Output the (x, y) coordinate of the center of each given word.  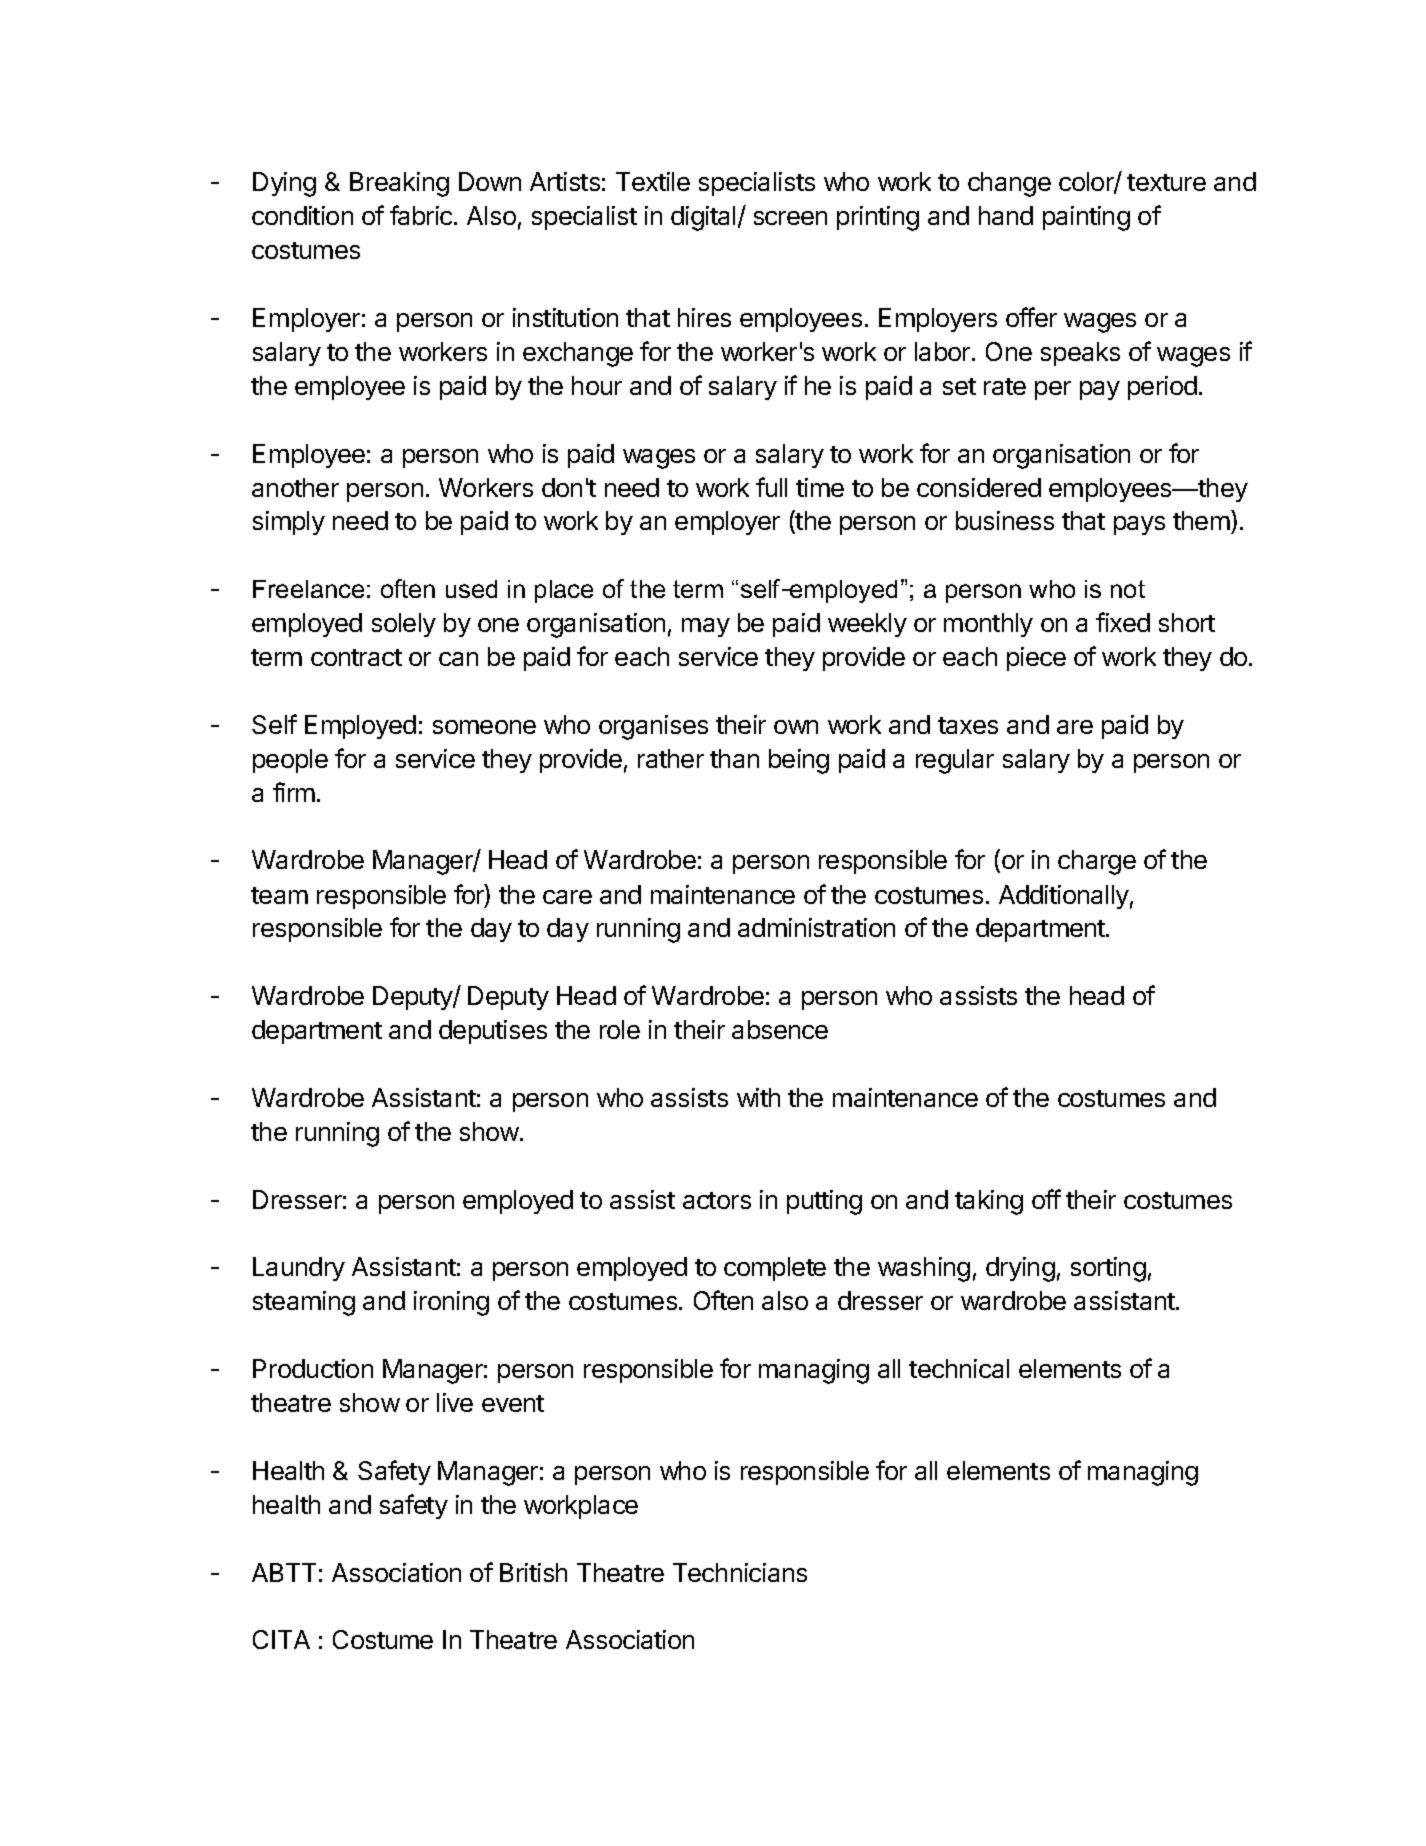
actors (717, 1200)
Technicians (740, 1572)
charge (1097, 862)
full (771, 487)
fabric (422, 215)
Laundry (299, 1269)
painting (1086, 218)
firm (294, 792)
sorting (1108, 1269)
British (533, 1572)
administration (816, 927)
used (471, 589)
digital (703, 218)
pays (1139, 525)
